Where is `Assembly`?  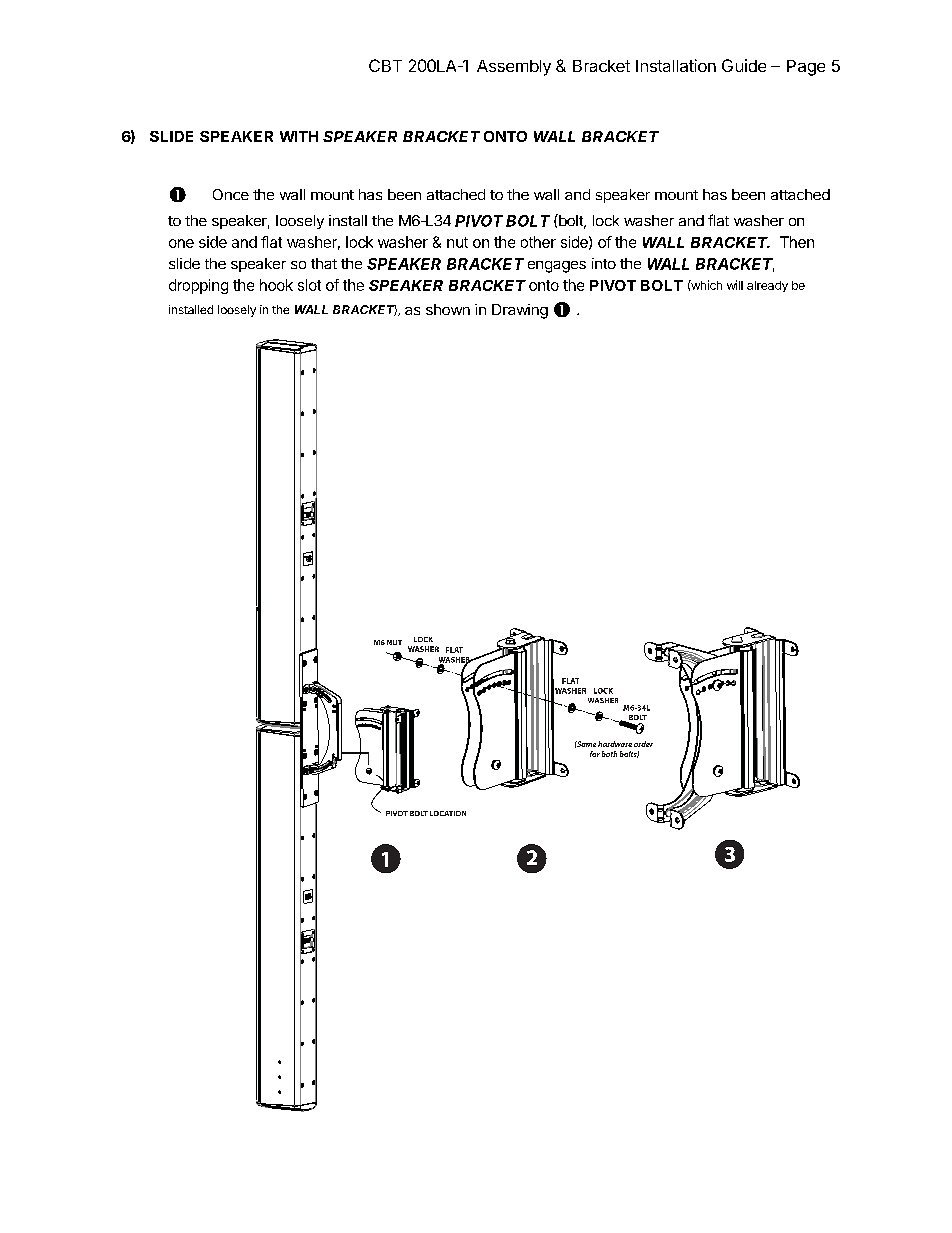 Assembly is located at coordinates (514, 68).
